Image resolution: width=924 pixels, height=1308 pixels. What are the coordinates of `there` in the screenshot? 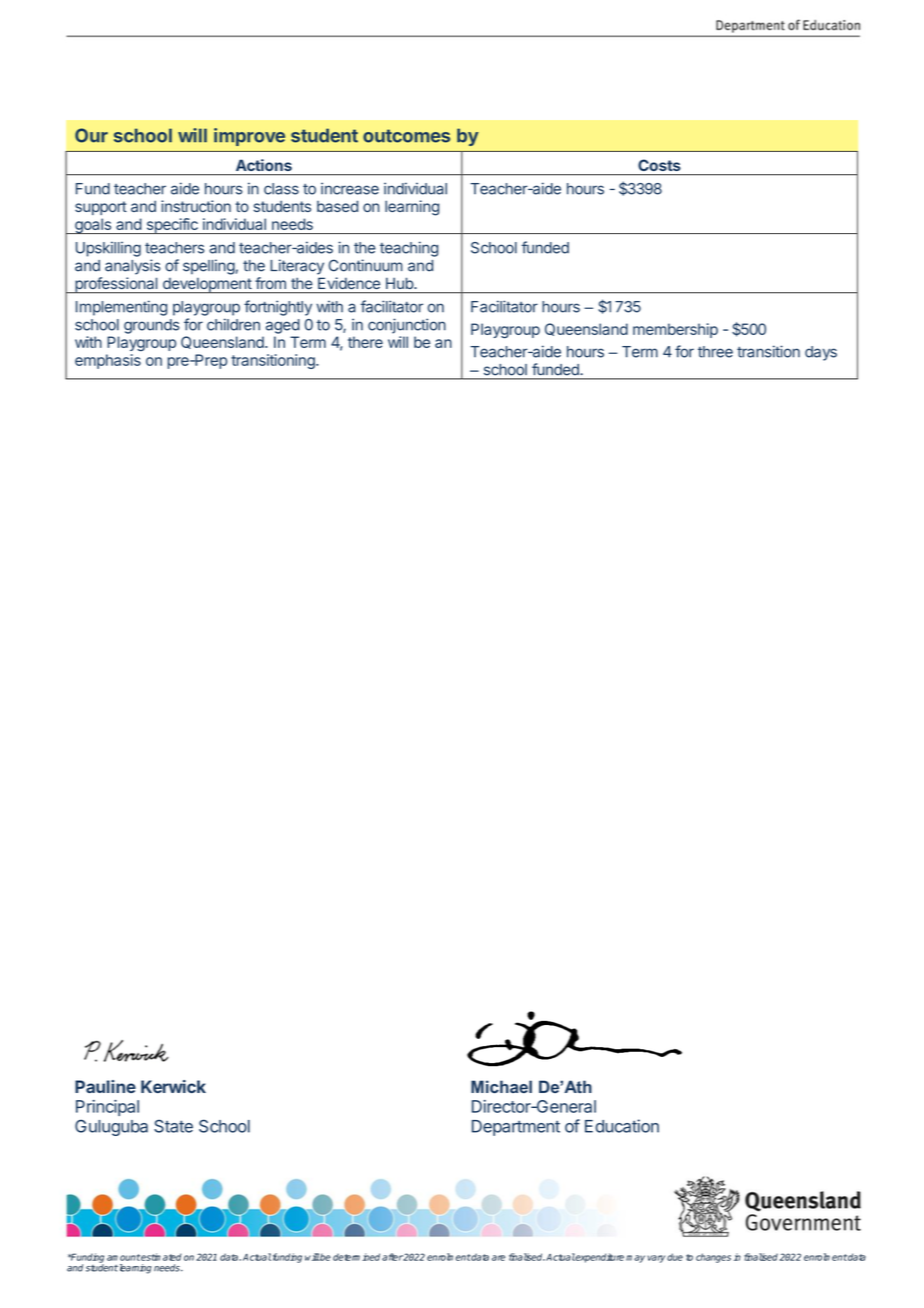 It's located at (365, 342).
